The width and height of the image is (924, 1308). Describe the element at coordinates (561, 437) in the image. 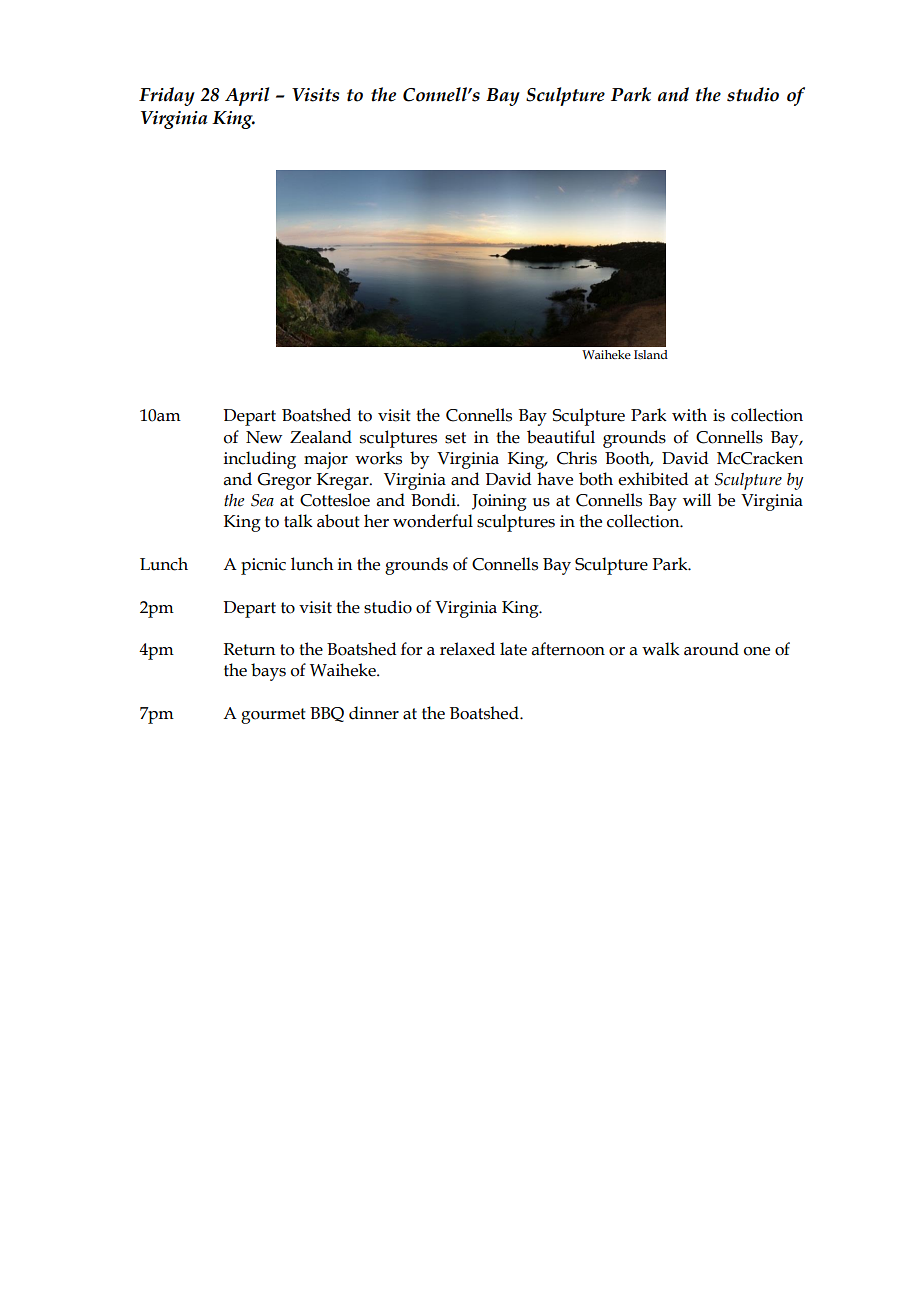

I see `beautiful` at that location.
